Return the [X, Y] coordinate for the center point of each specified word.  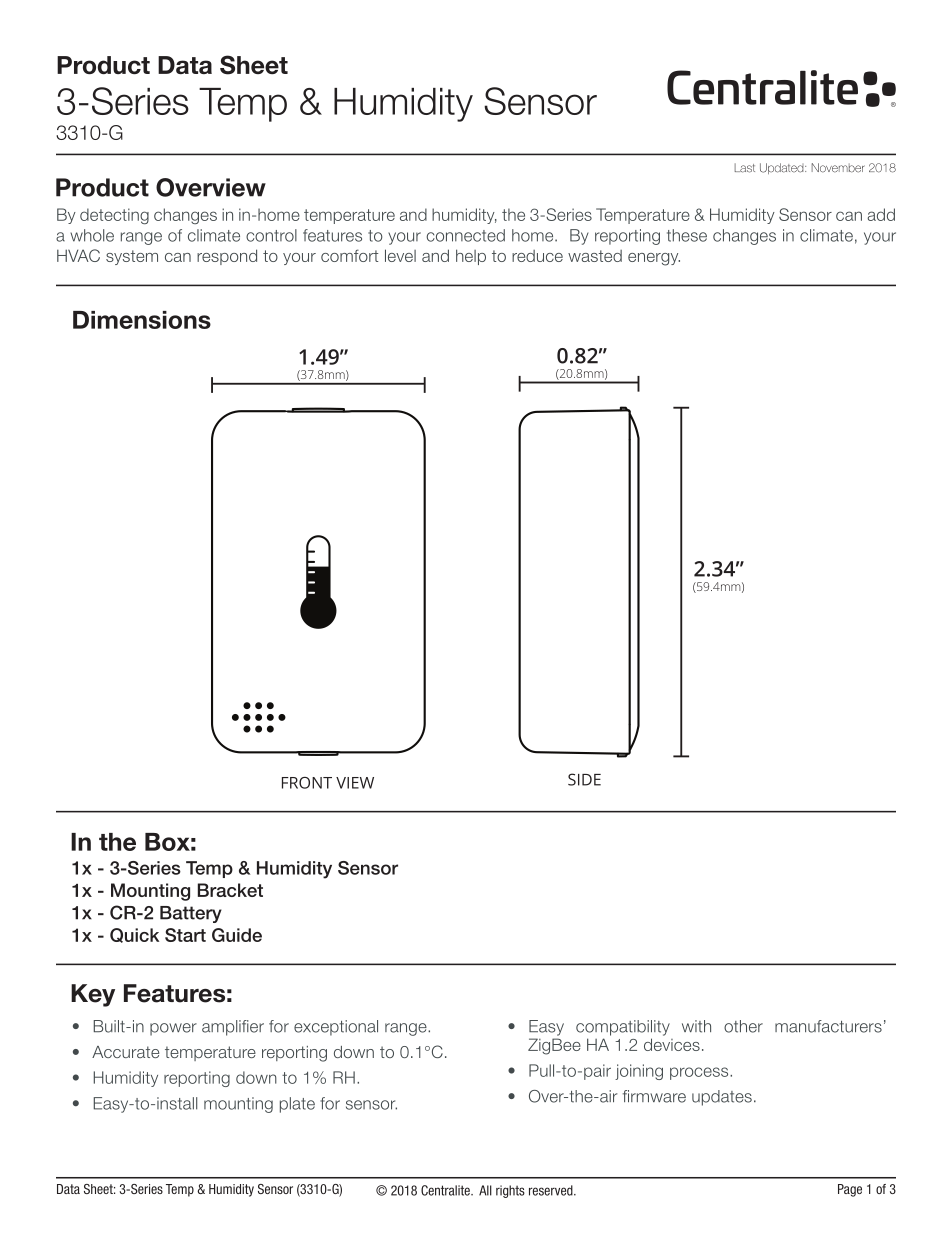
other [743, 1026]
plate [297, 1105]
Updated [783, 168]
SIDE [584, 779]
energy [654, 259]
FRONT [307, 783]
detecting [114, 216]
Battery [191, 914]
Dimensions [142, 320]
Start [185, 935]
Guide [237, 935]
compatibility [623, 1028]
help [471, 257]
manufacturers [828, 1026]
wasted [595, 256]
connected [466, 235]
